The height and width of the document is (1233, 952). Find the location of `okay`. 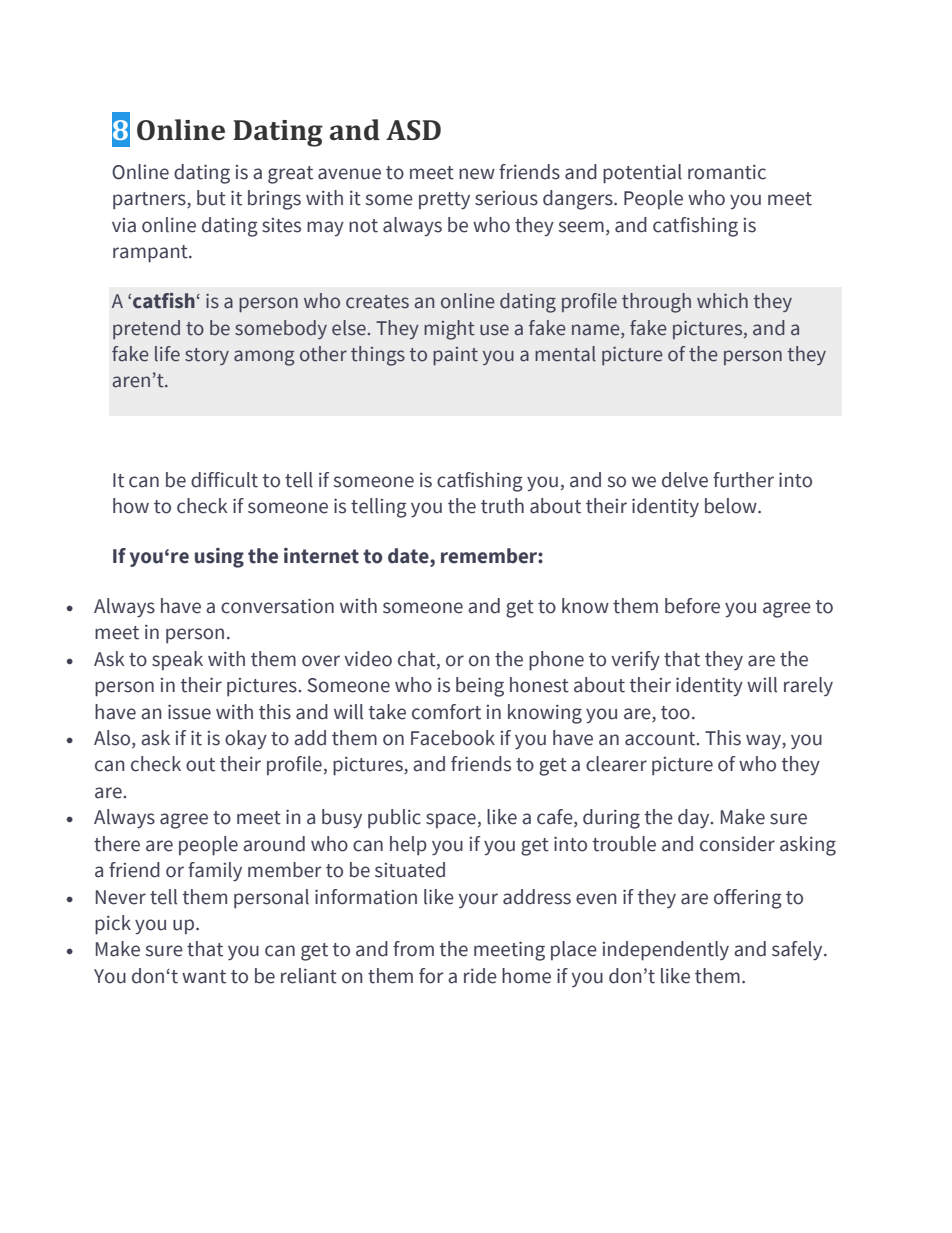

okay is located at coordinates (246, 739).
